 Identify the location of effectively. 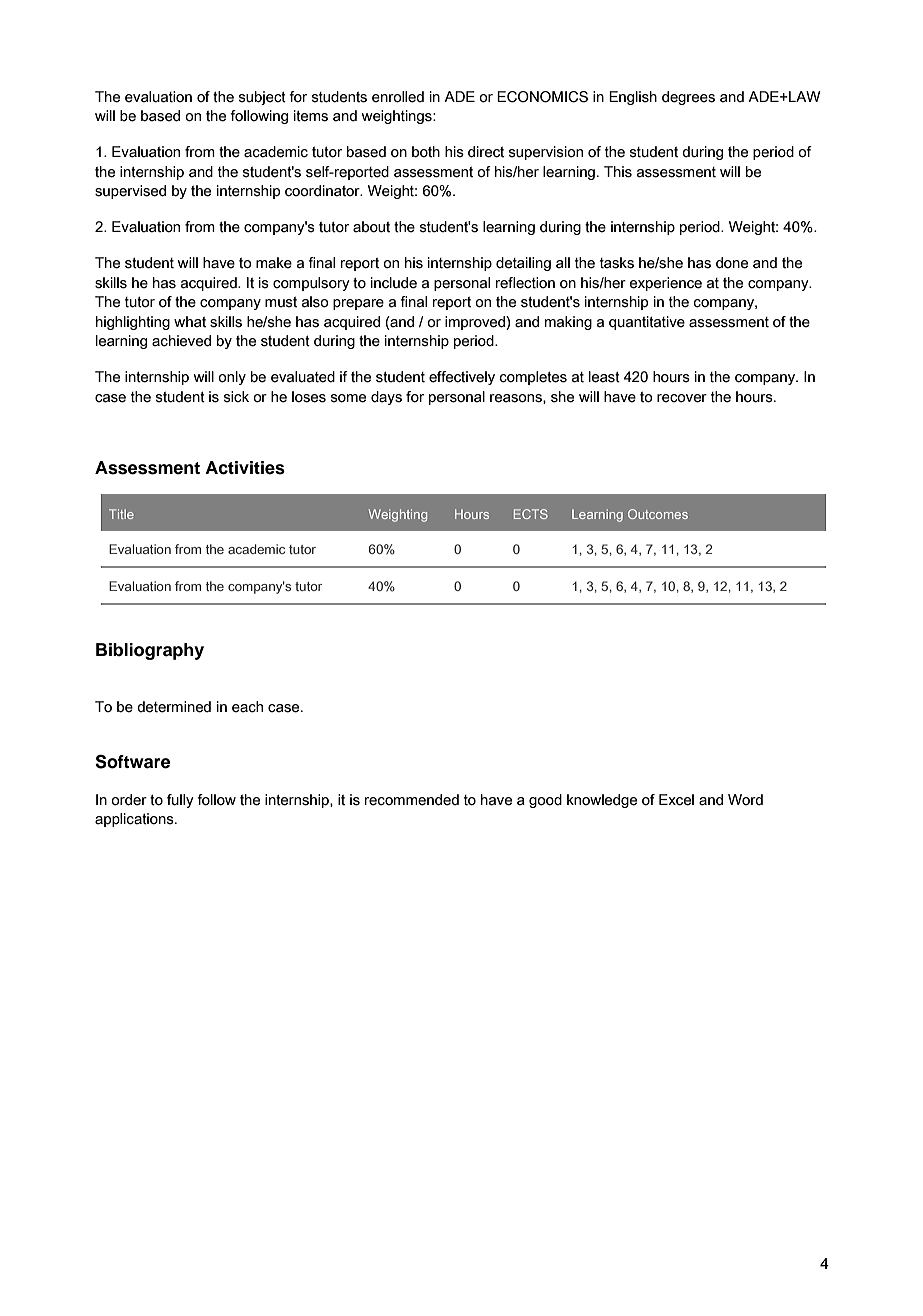
(462, 378).
